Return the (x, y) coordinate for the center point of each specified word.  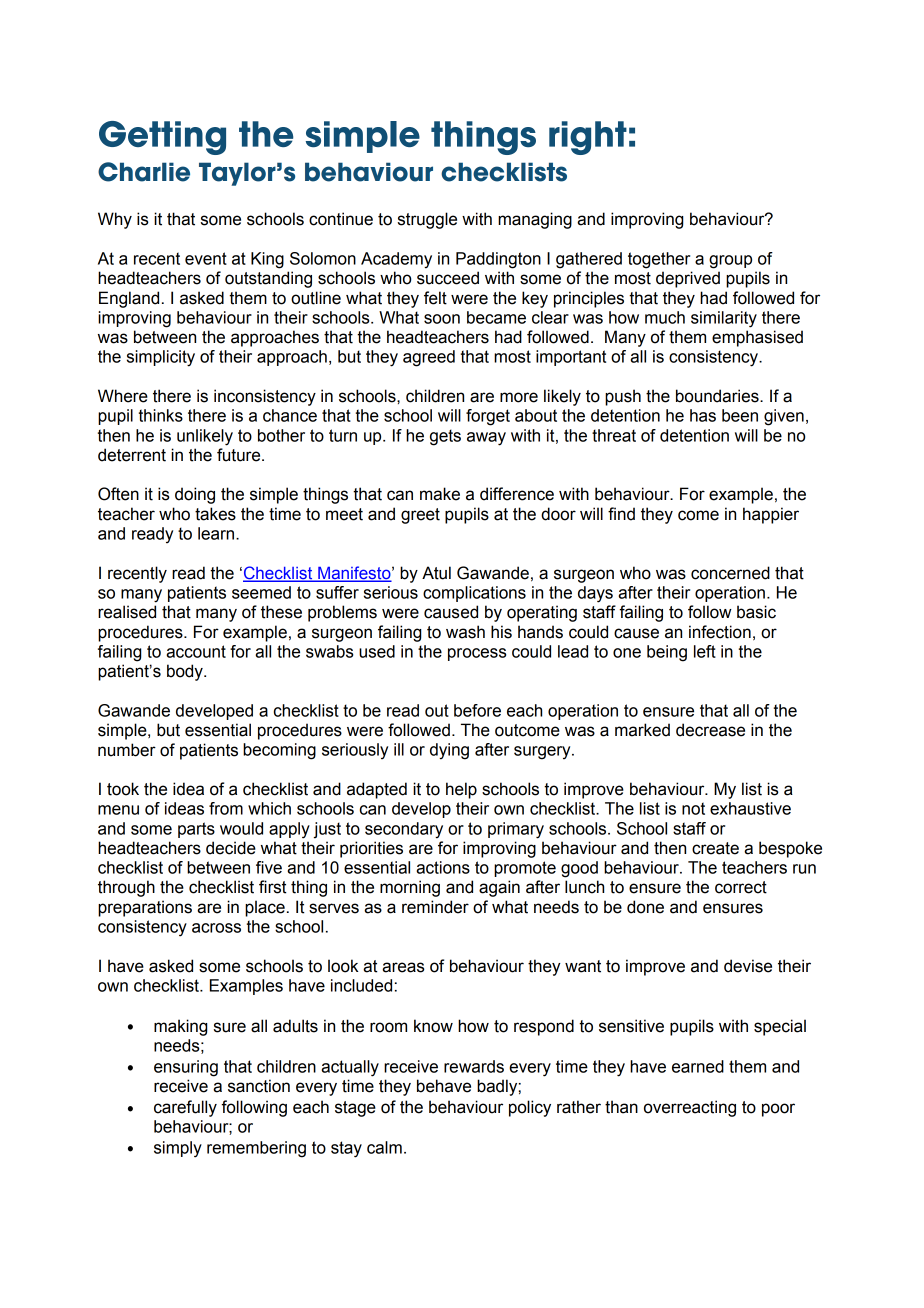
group (730, 262)
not (693, 808)
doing (195, 495)
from (226, 808)
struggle (427, 220)
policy (530, 1108)
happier (771, 515)
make (440, 494)
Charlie (144, 172)
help (461, 790)
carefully (185, 1108)
